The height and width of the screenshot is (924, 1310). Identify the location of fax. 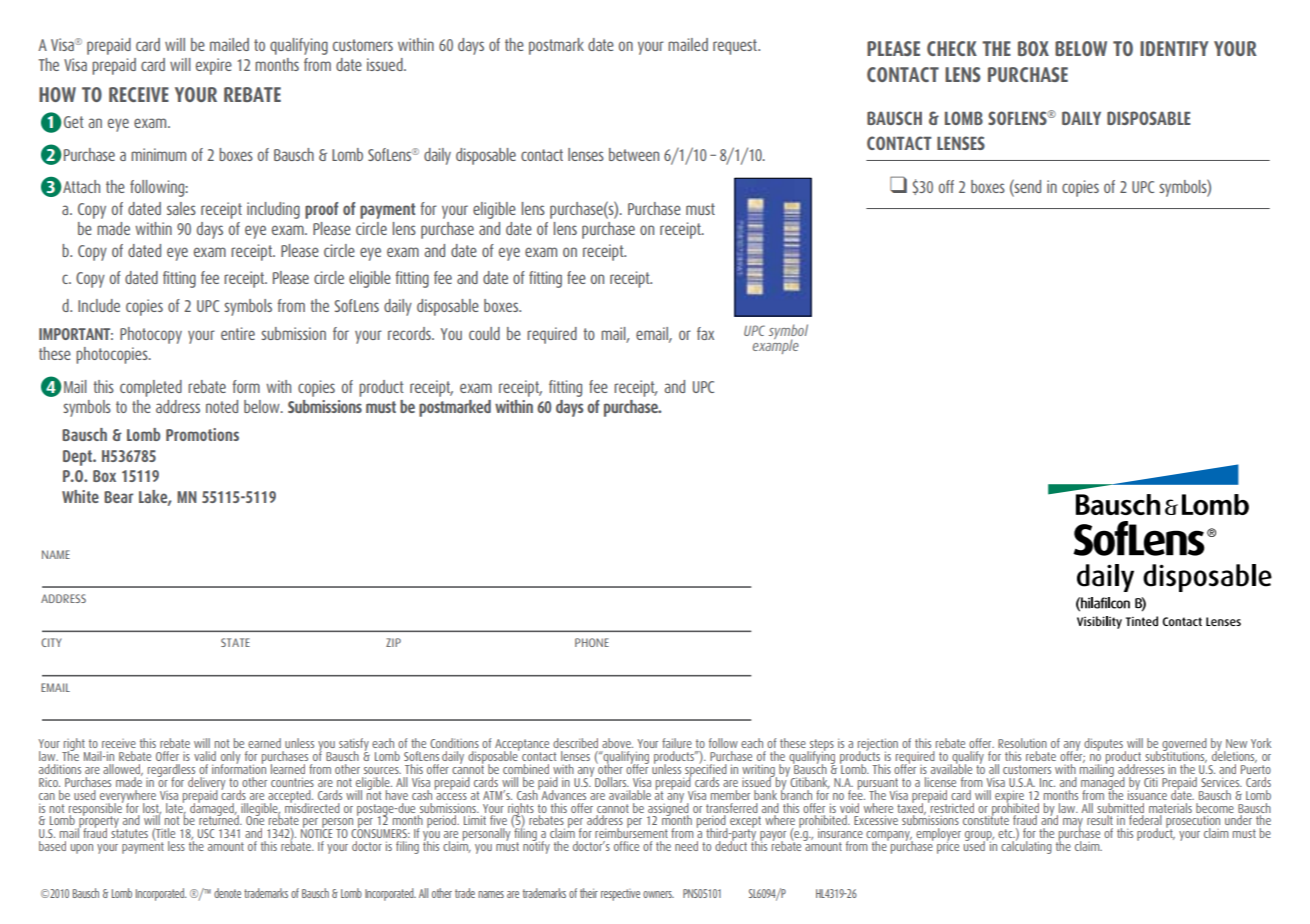
(705, 333).
